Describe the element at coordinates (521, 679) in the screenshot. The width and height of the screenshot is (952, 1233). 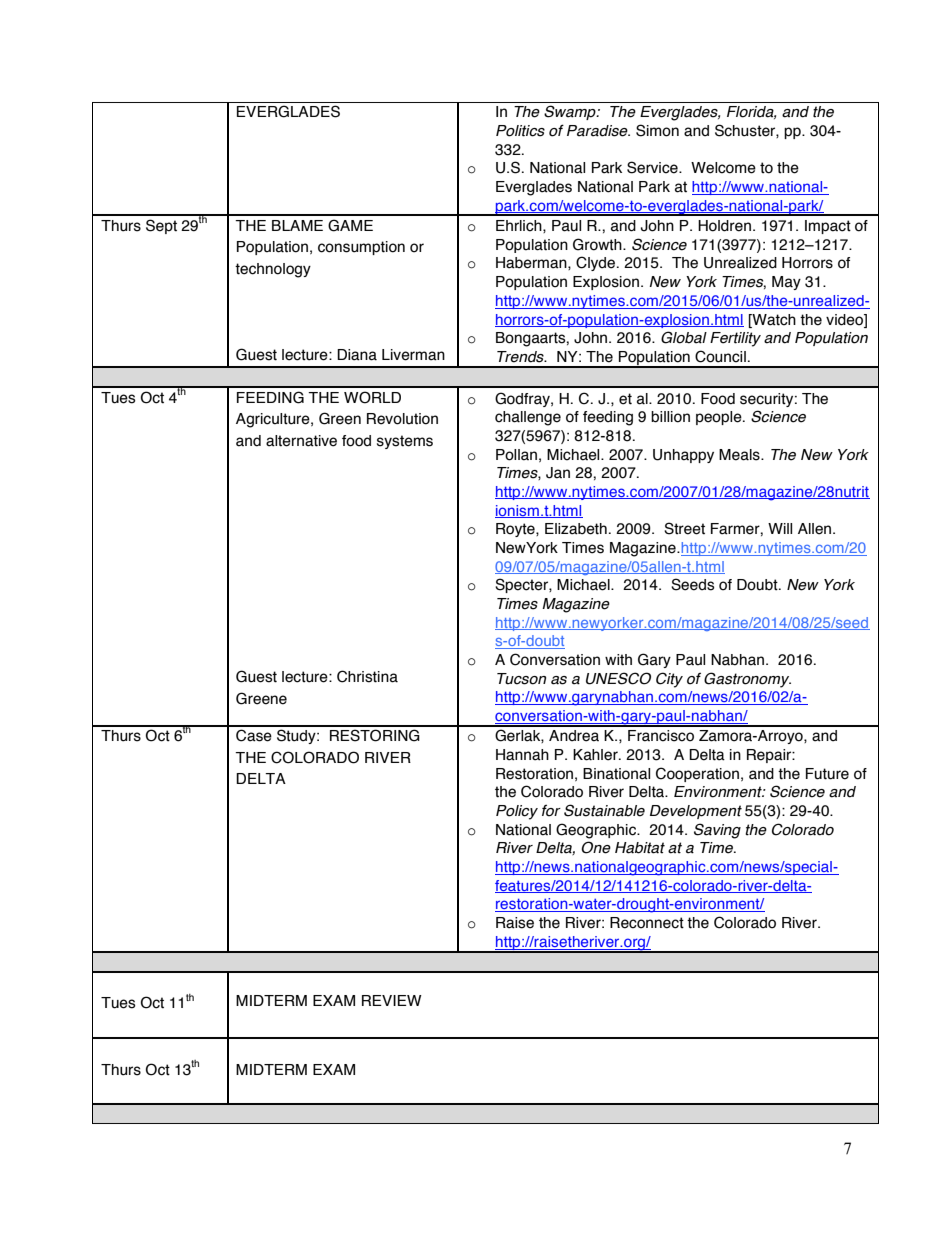
I see `Tucson` at that location.
